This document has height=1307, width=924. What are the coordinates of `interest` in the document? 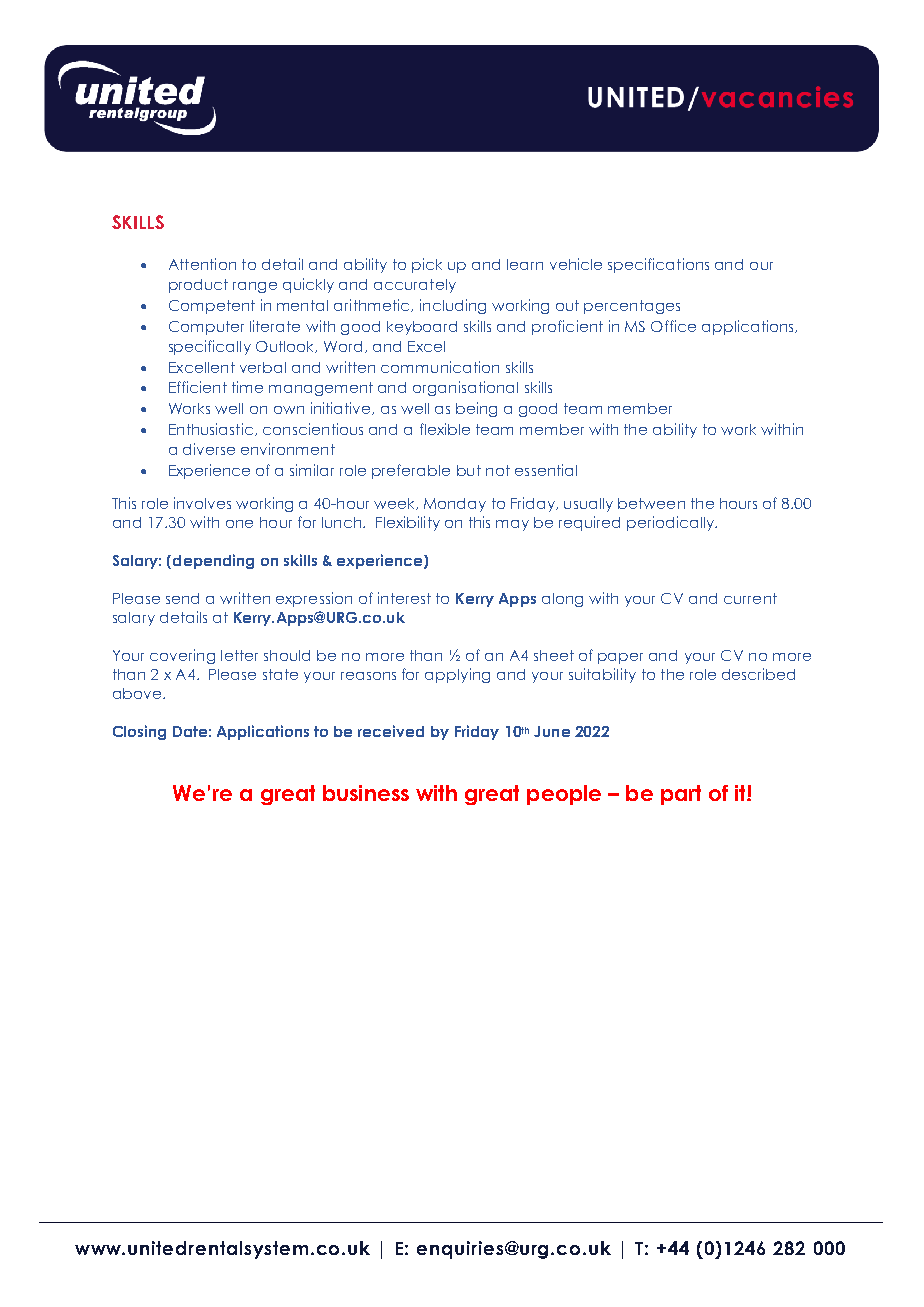 It's located at (404, 598).
